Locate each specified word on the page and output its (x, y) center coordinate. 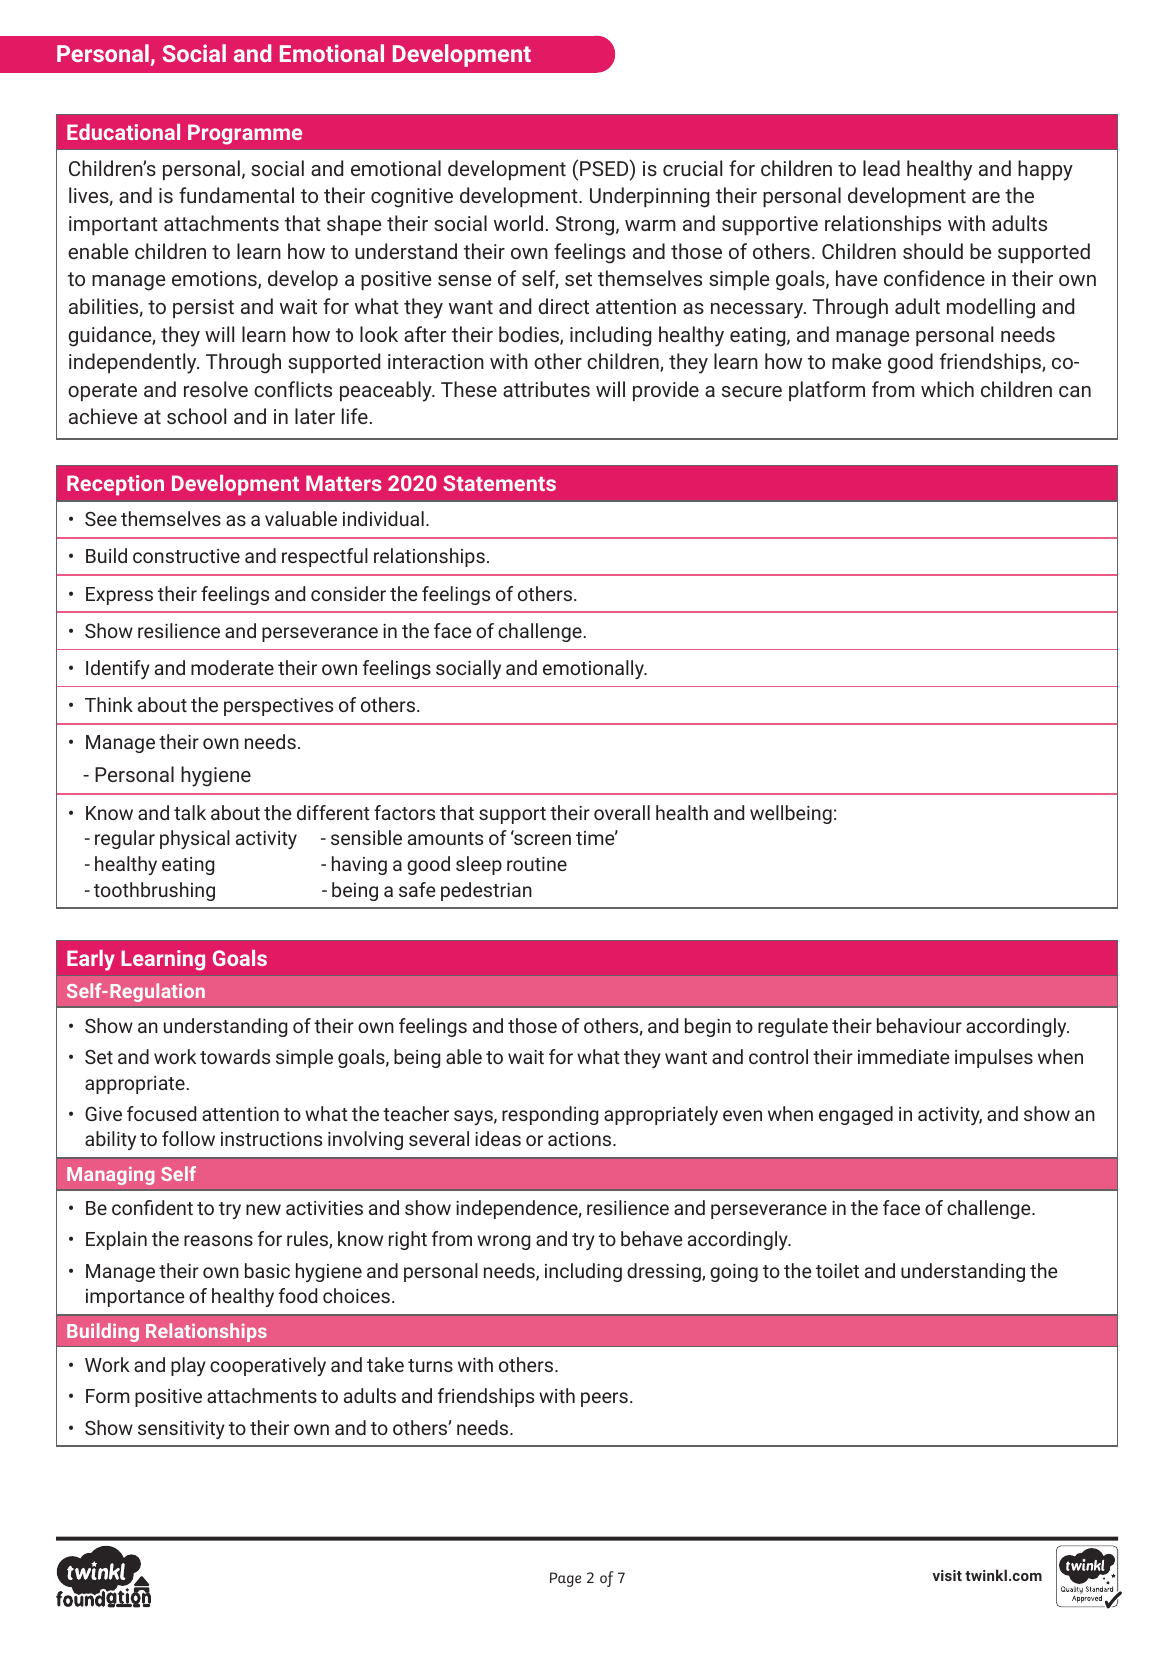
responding (550, 1115)
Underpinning (649, 197)
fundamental (236, 195)
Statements (499, 483)
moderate (232, 667)
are (986, 197)
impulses (994, 1058)
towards (235, 1056)
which (947, 389)
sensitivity (181, 1430)
